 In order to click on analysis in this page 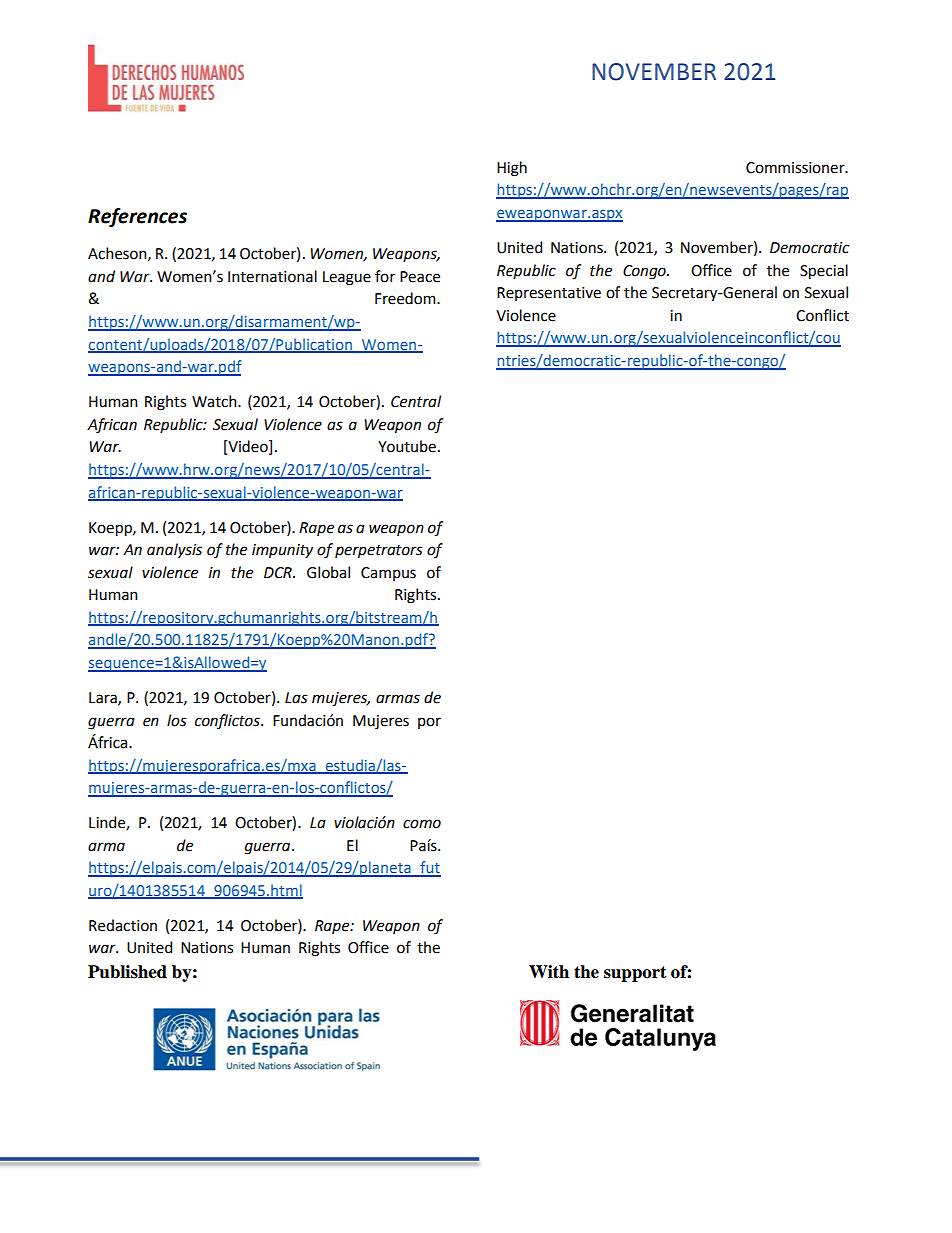, I will do `click(174, 551)`.
